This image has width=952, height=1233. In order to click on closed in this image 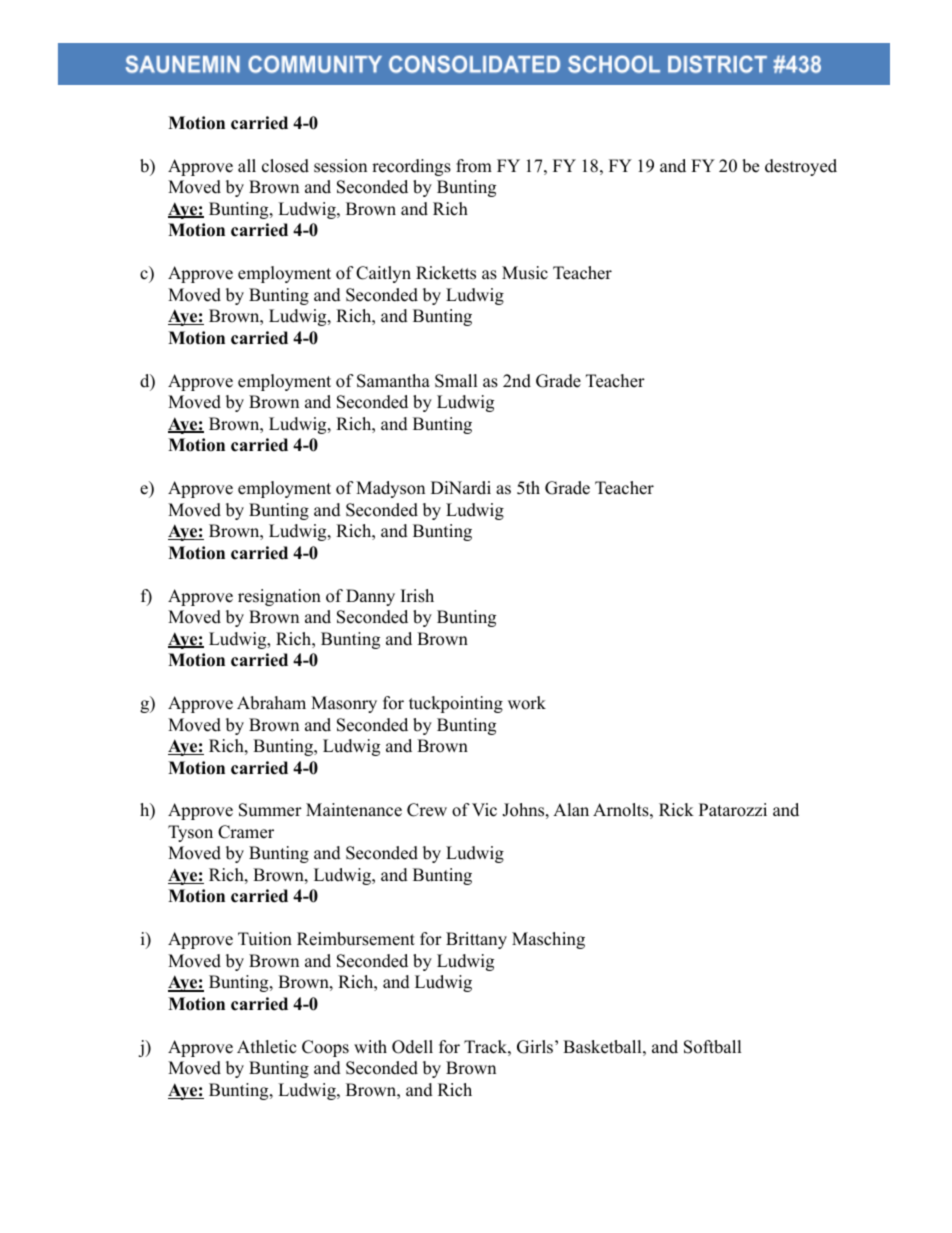, I will do `click(285, 166)`.
